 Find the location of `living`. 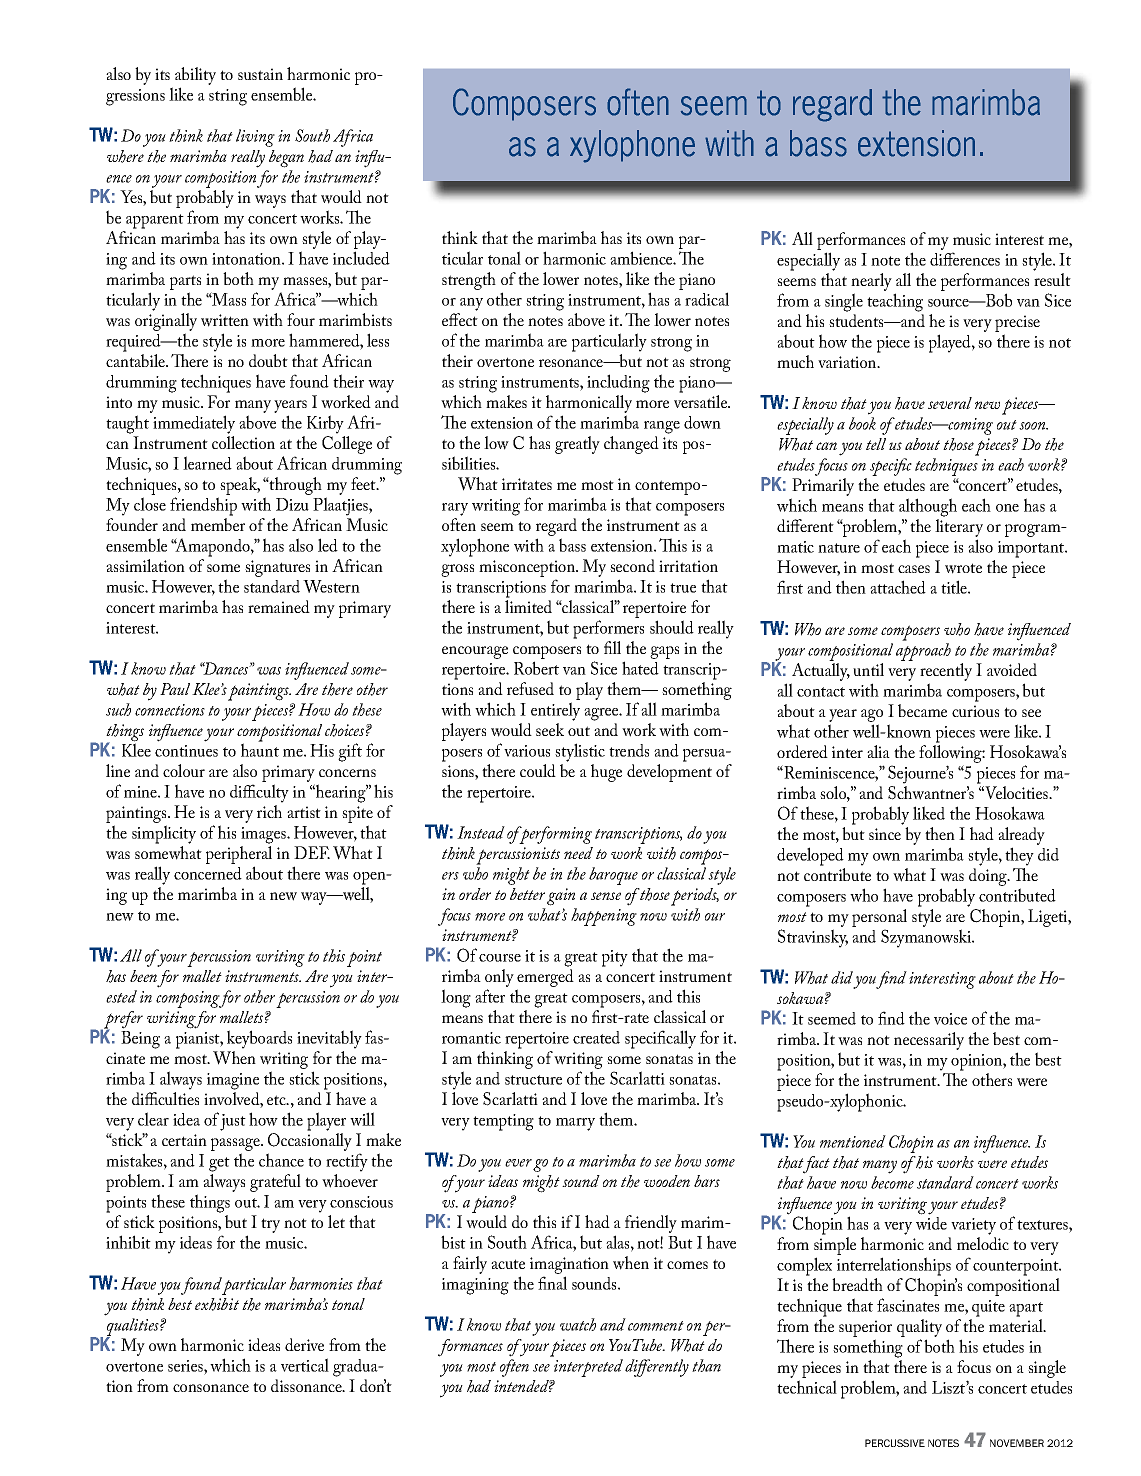

living is located at coordinates (255, 138).
